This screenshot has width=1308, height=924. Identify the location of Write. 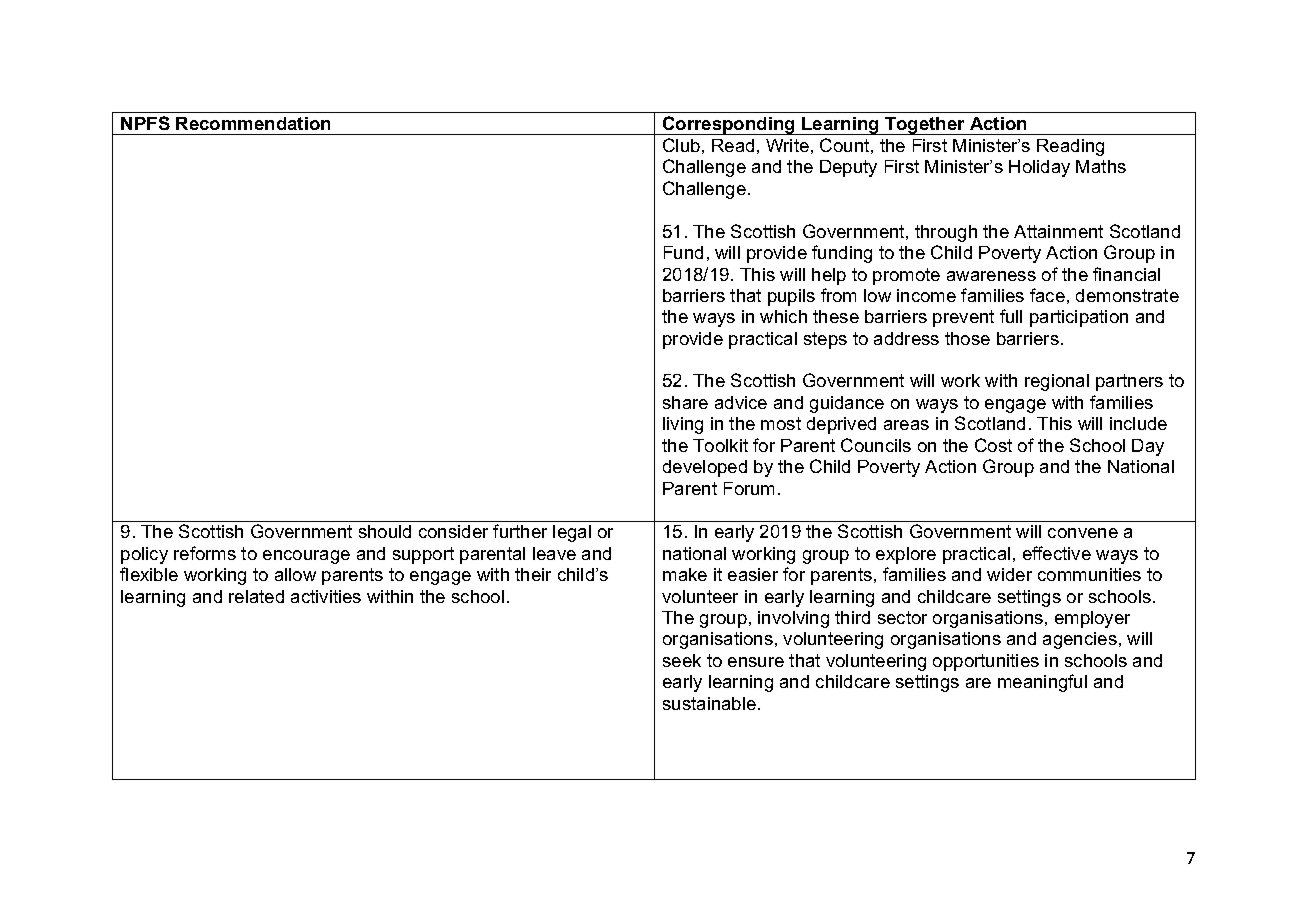
(787, 145).
